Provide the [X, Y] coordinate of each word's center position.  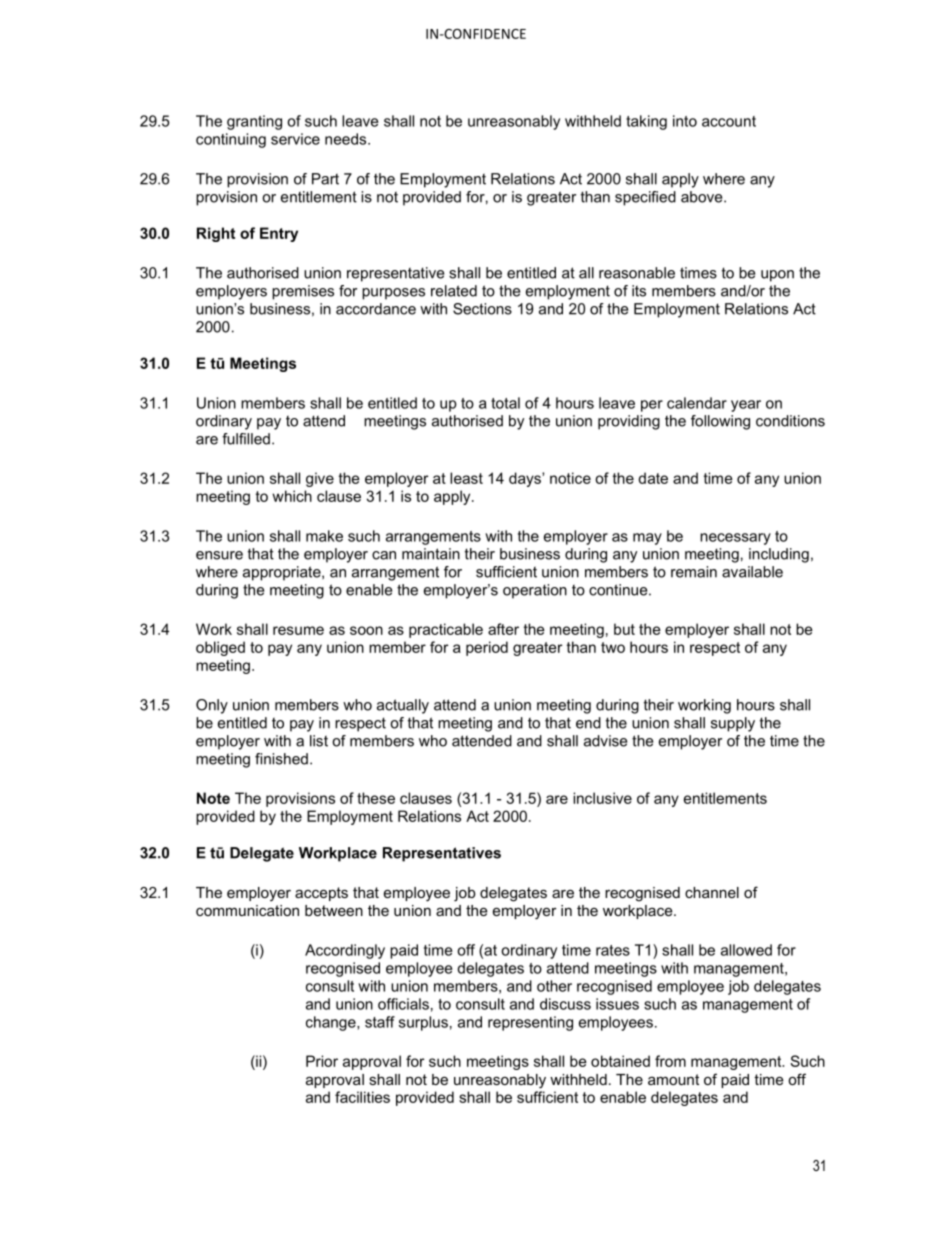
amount [673, 1079]
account [729, 121]
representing [530, 1023]
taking [646, 122]
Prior [322, 1061]
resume [298, 630]
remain [694, 572]
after [503, 629]
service [295, 139]
